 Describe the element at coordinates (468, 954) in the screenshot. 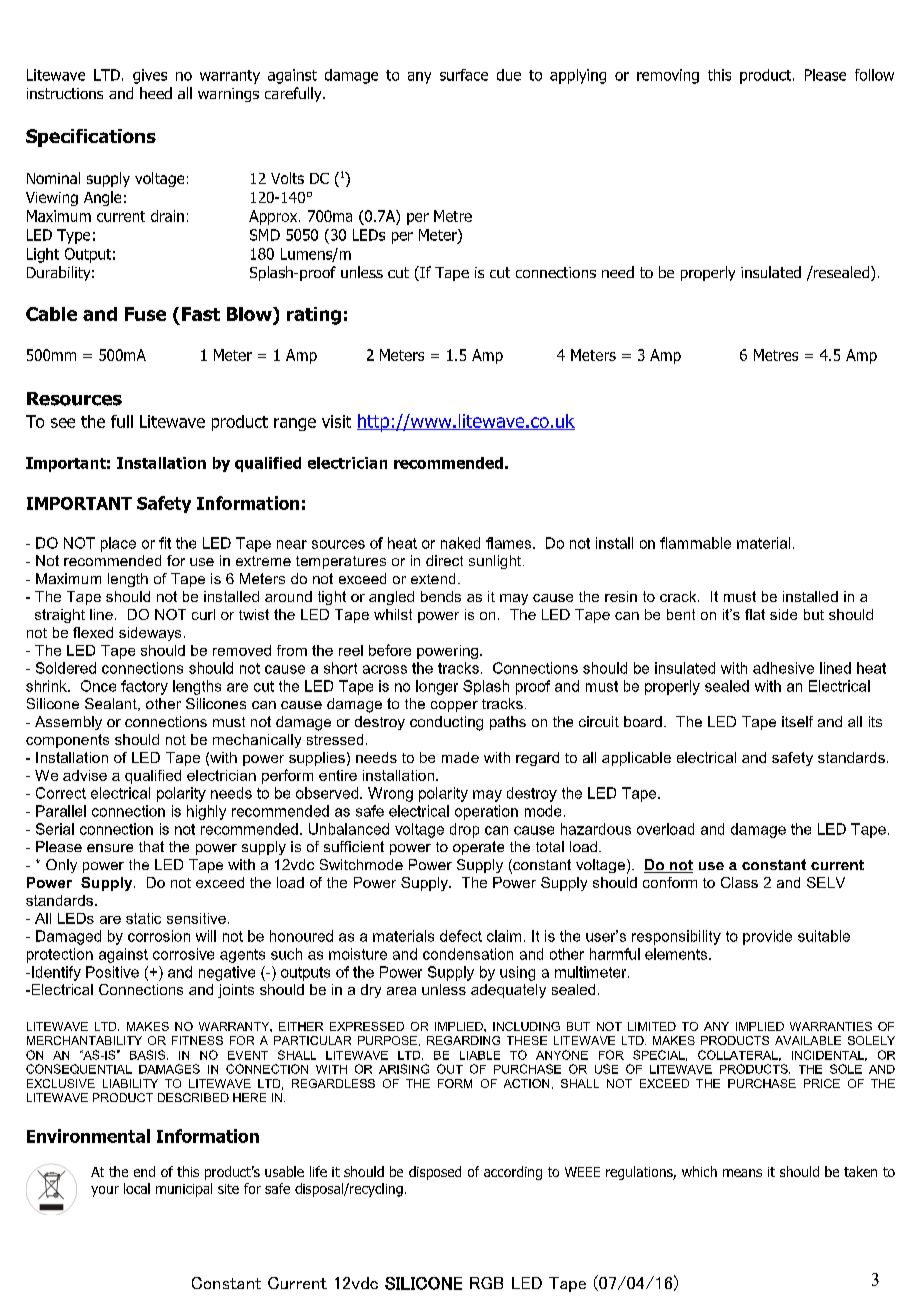

I see `condensation` at that location.
